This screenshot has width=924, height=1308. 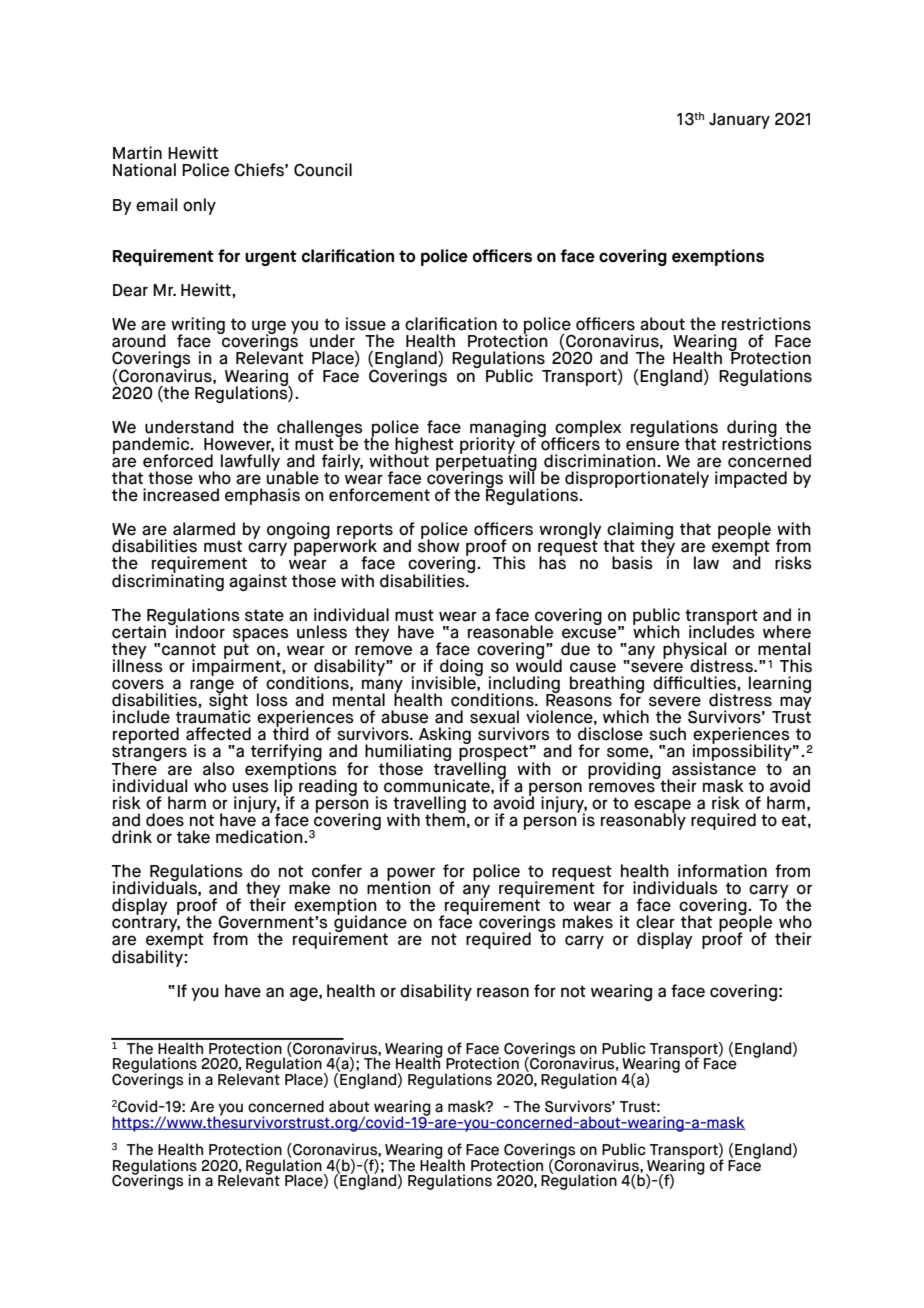 What do you see at coordinates (411, 875) in the screenshot?
I see `power` at bounding box center [411, 875].
